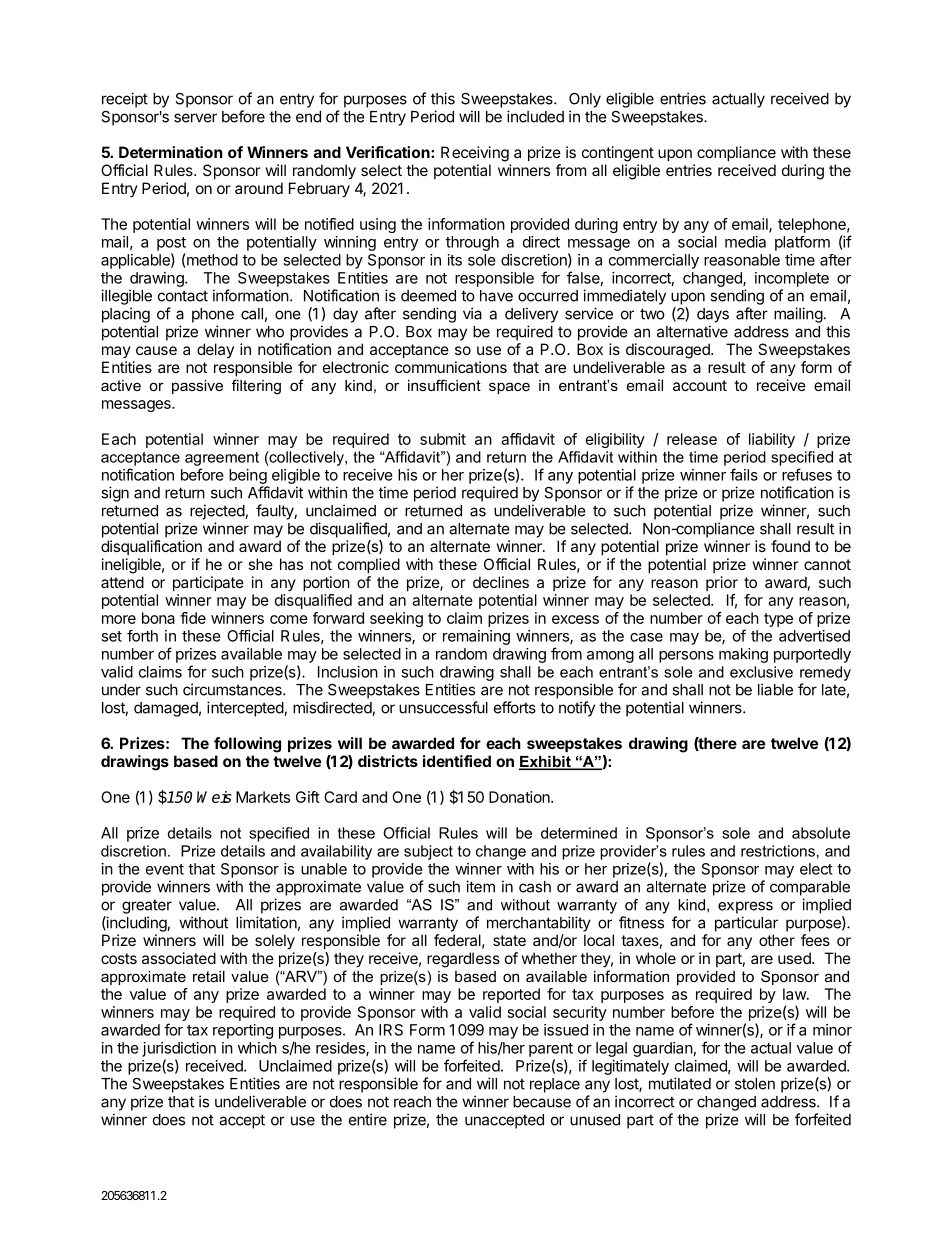  What do you see at coordinates (195, 118) in the screenshot?
I see `server` at bounding box center [195, 118].
